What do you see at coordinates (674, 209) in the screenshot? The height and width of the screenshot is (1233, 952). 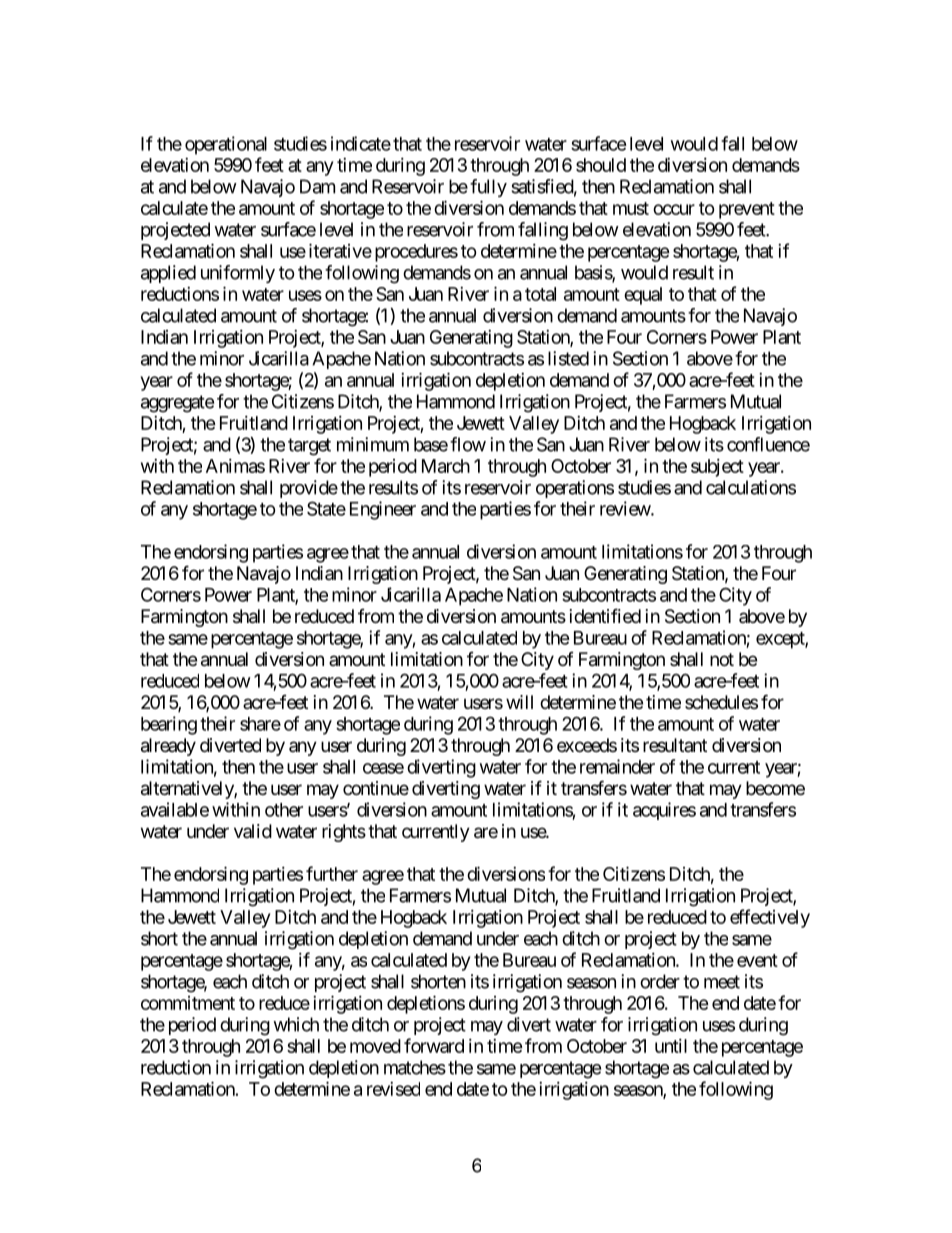 I see `occur` at bounding box center [674, 209].
